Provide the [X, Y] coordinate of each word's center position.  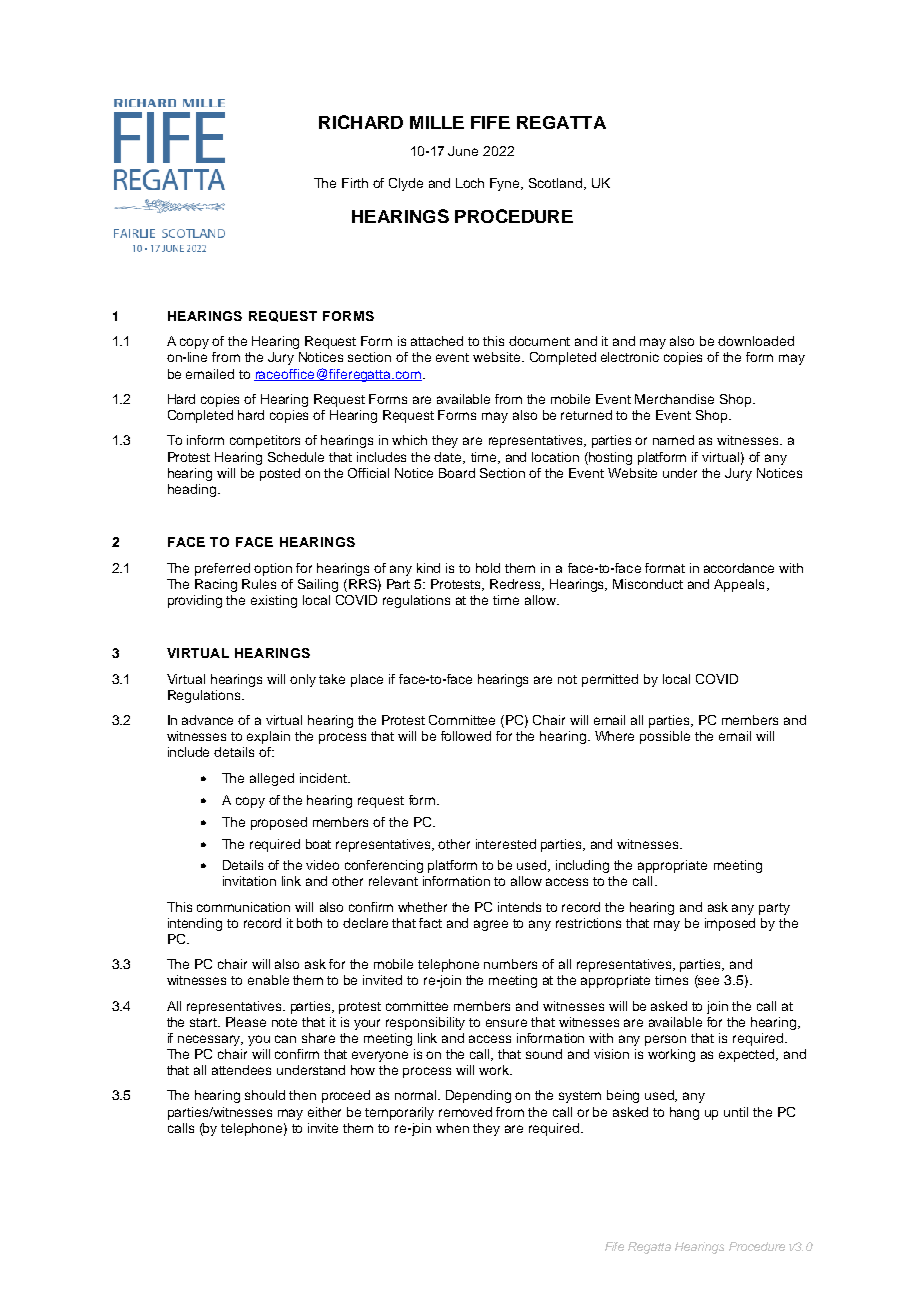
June [463, 151]
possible [665, 737]
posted [280, 474]
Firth [355, 183]
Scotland [557, 184]
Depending [478, 1096]
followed [466, 736]
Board [457, 473]
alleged [272, 779]
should [265, 1095]
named [673, 440]
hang [684, 1113]
